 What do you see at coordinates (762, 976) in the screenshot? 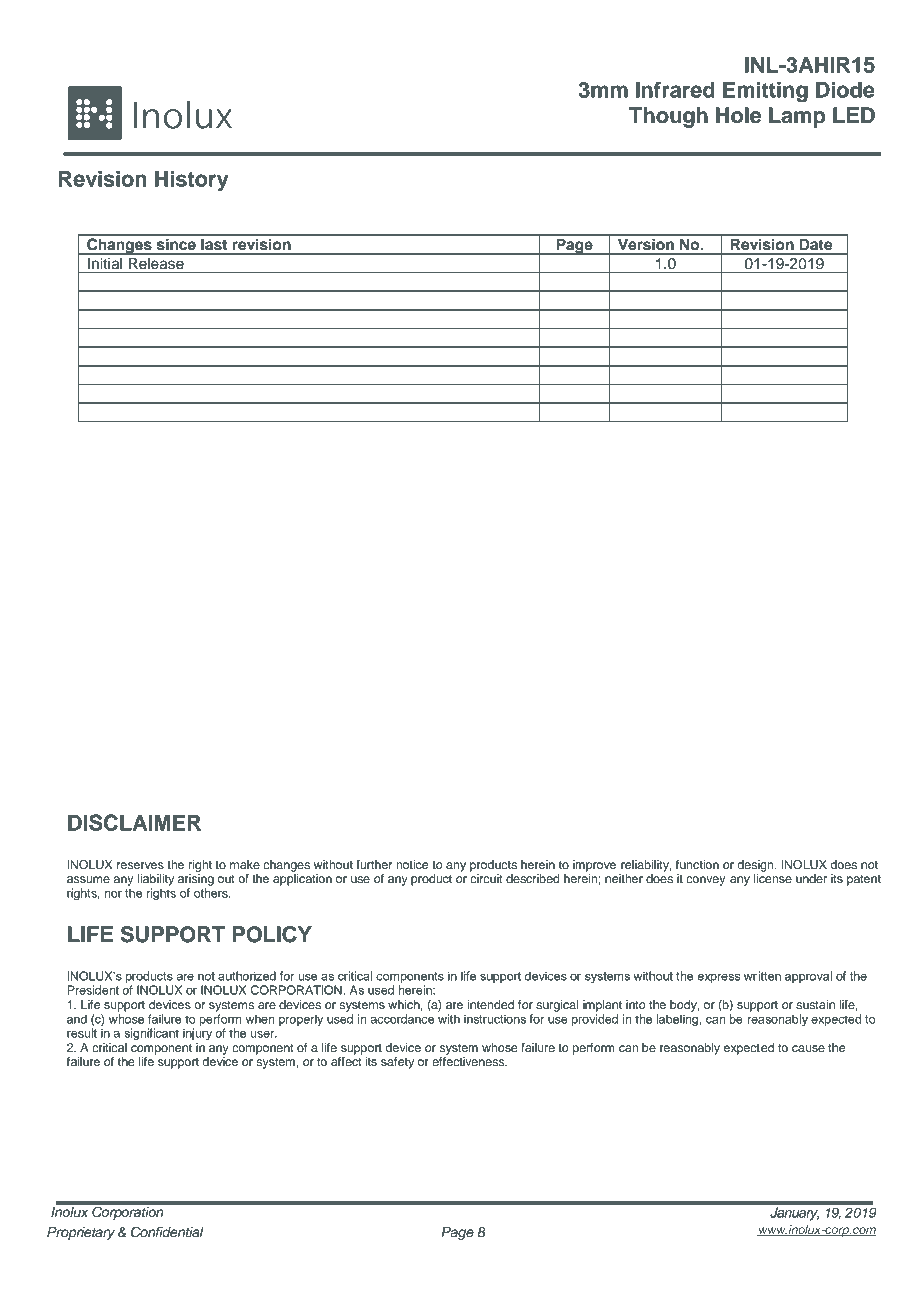
I see `written` at bounding box center [762, 976].
